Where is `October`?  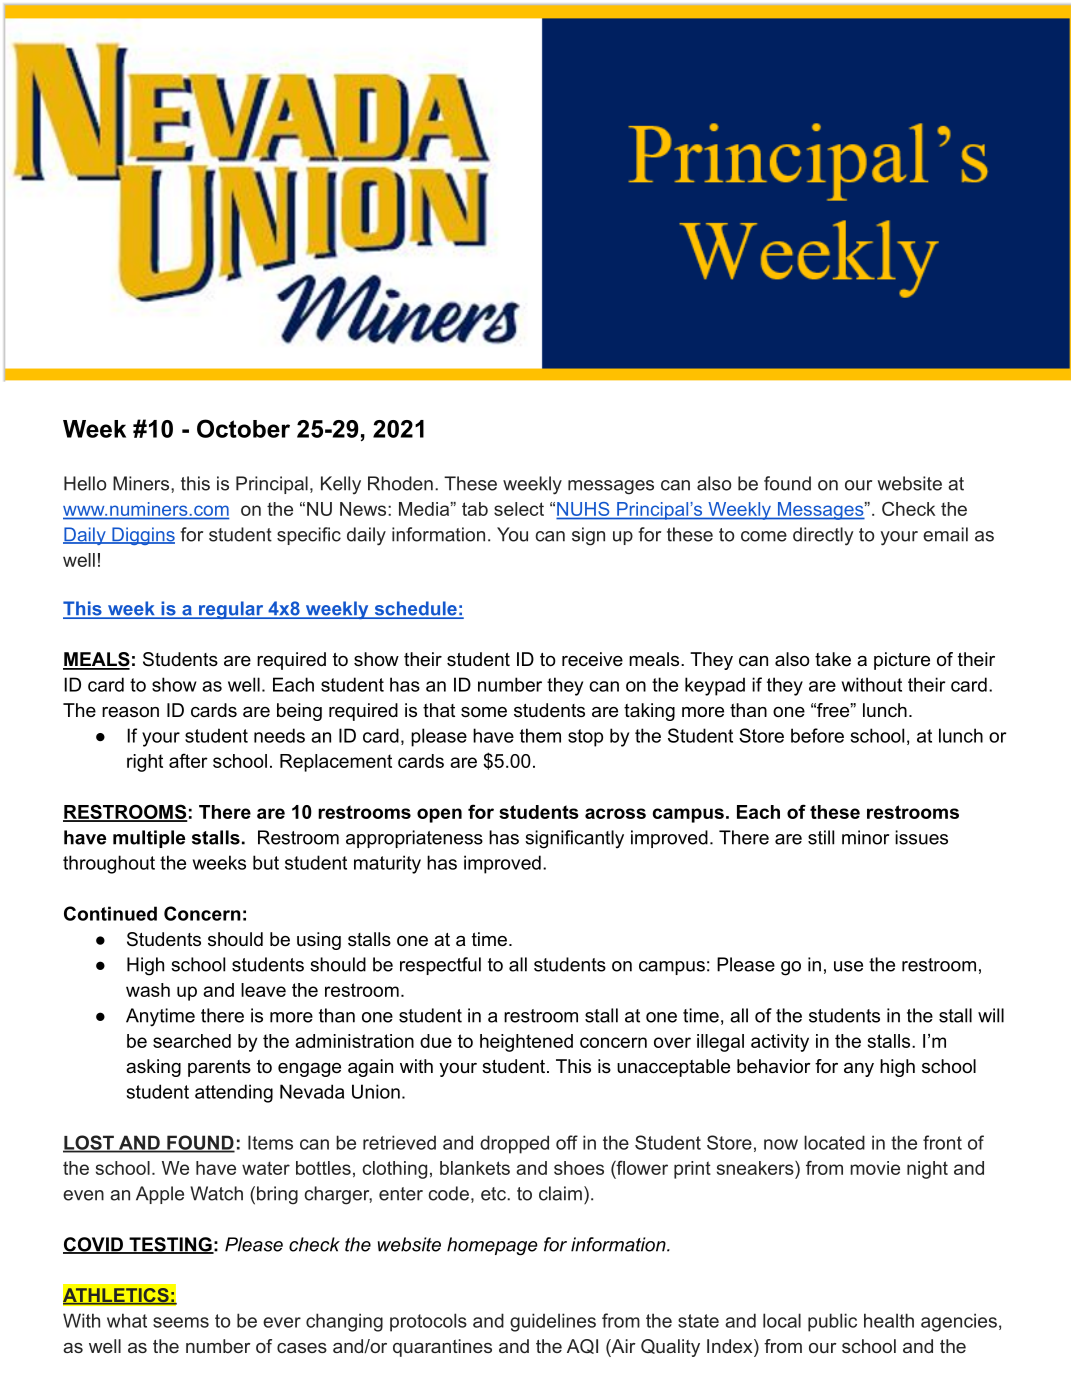 October is located at coordinates (243, 428).
